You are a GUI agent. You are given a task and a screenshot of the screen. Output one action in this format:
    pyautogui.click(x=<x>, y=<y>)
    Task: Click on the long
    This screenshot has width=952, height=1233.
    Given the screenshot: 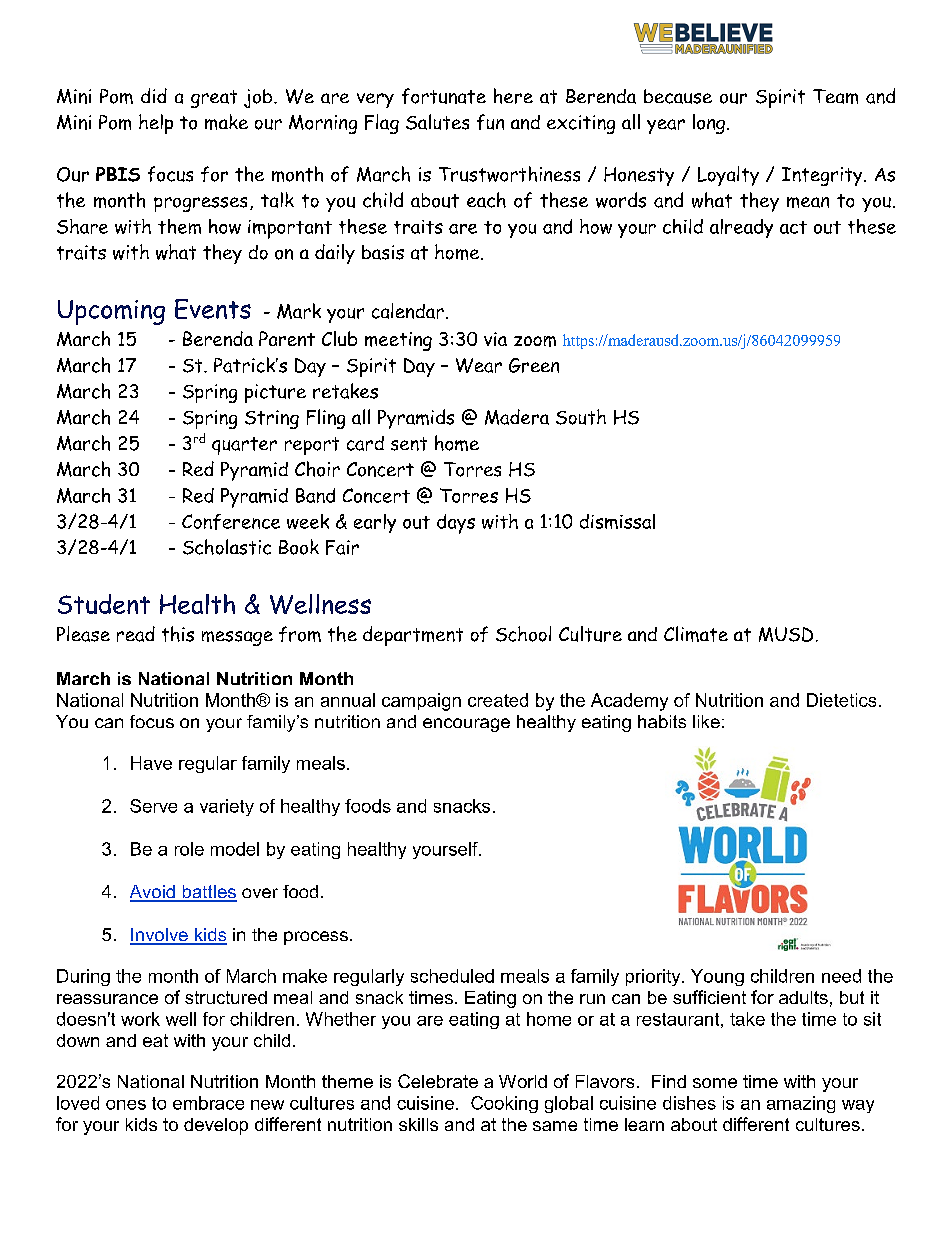 What is the action you would take?
    pyautogui.click(x=710, y=124)
